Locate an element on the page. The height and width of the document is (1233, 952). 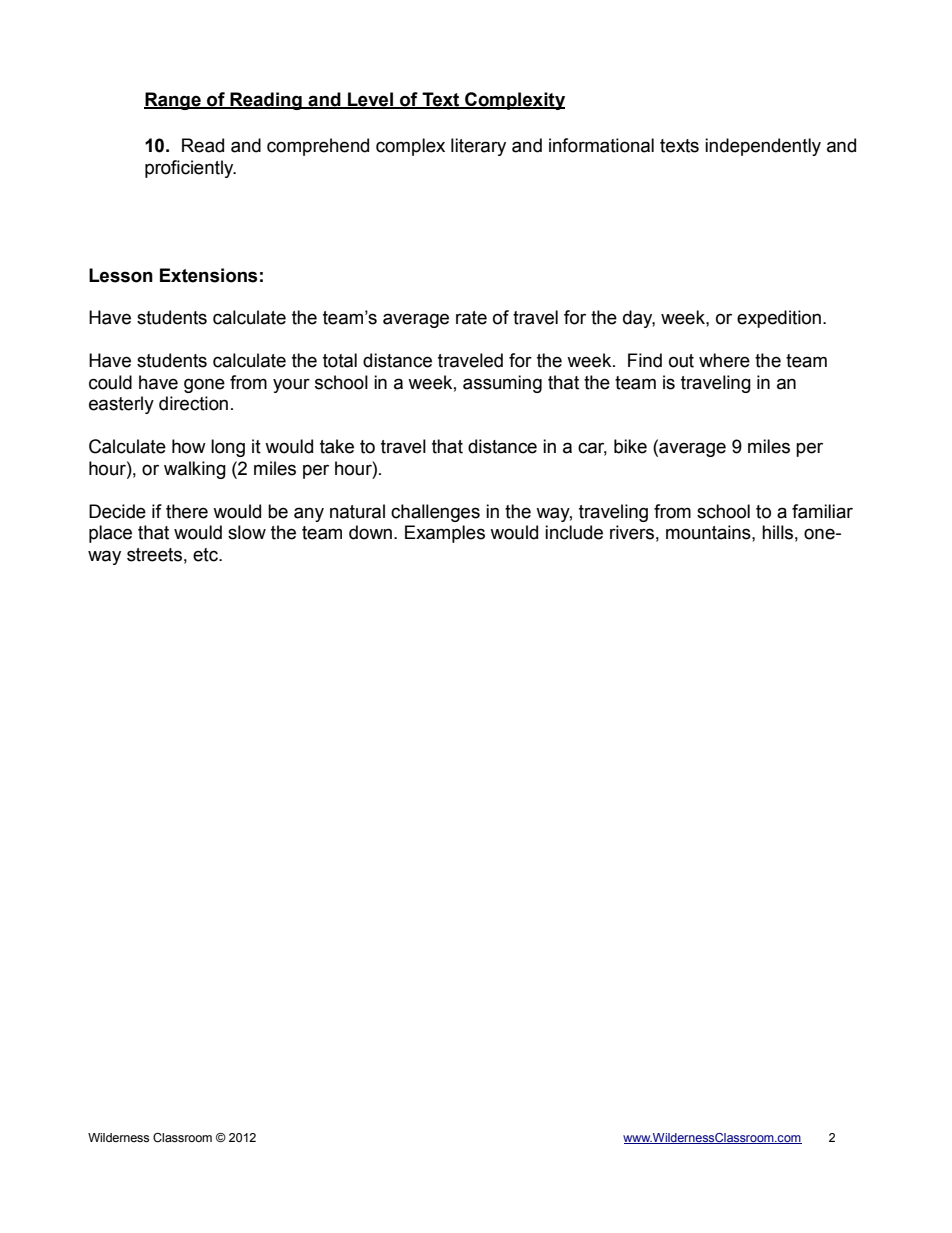
Extensions is located at coordinates (209, 275).
